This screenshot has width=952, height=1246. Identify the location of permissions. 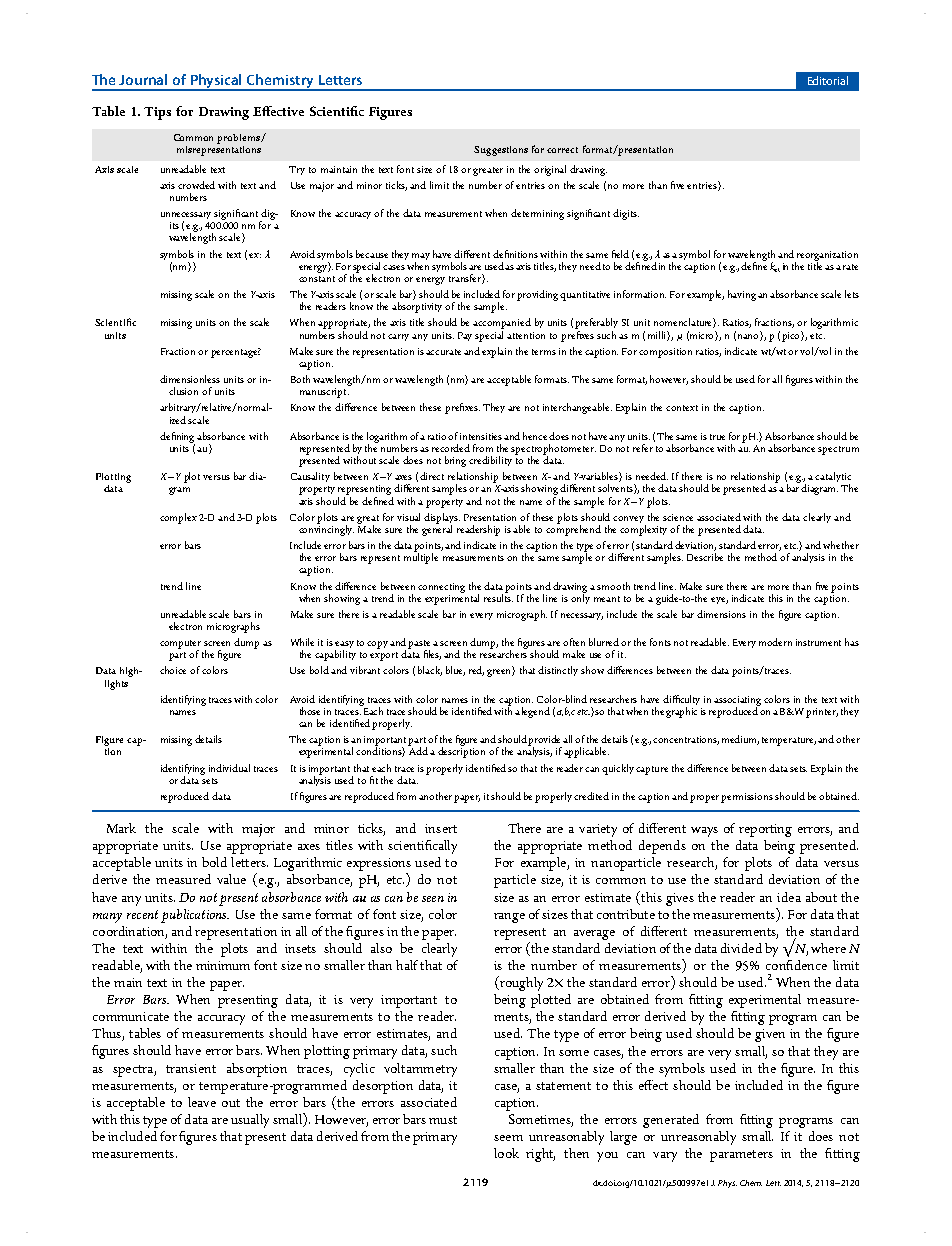
(747, 798).
